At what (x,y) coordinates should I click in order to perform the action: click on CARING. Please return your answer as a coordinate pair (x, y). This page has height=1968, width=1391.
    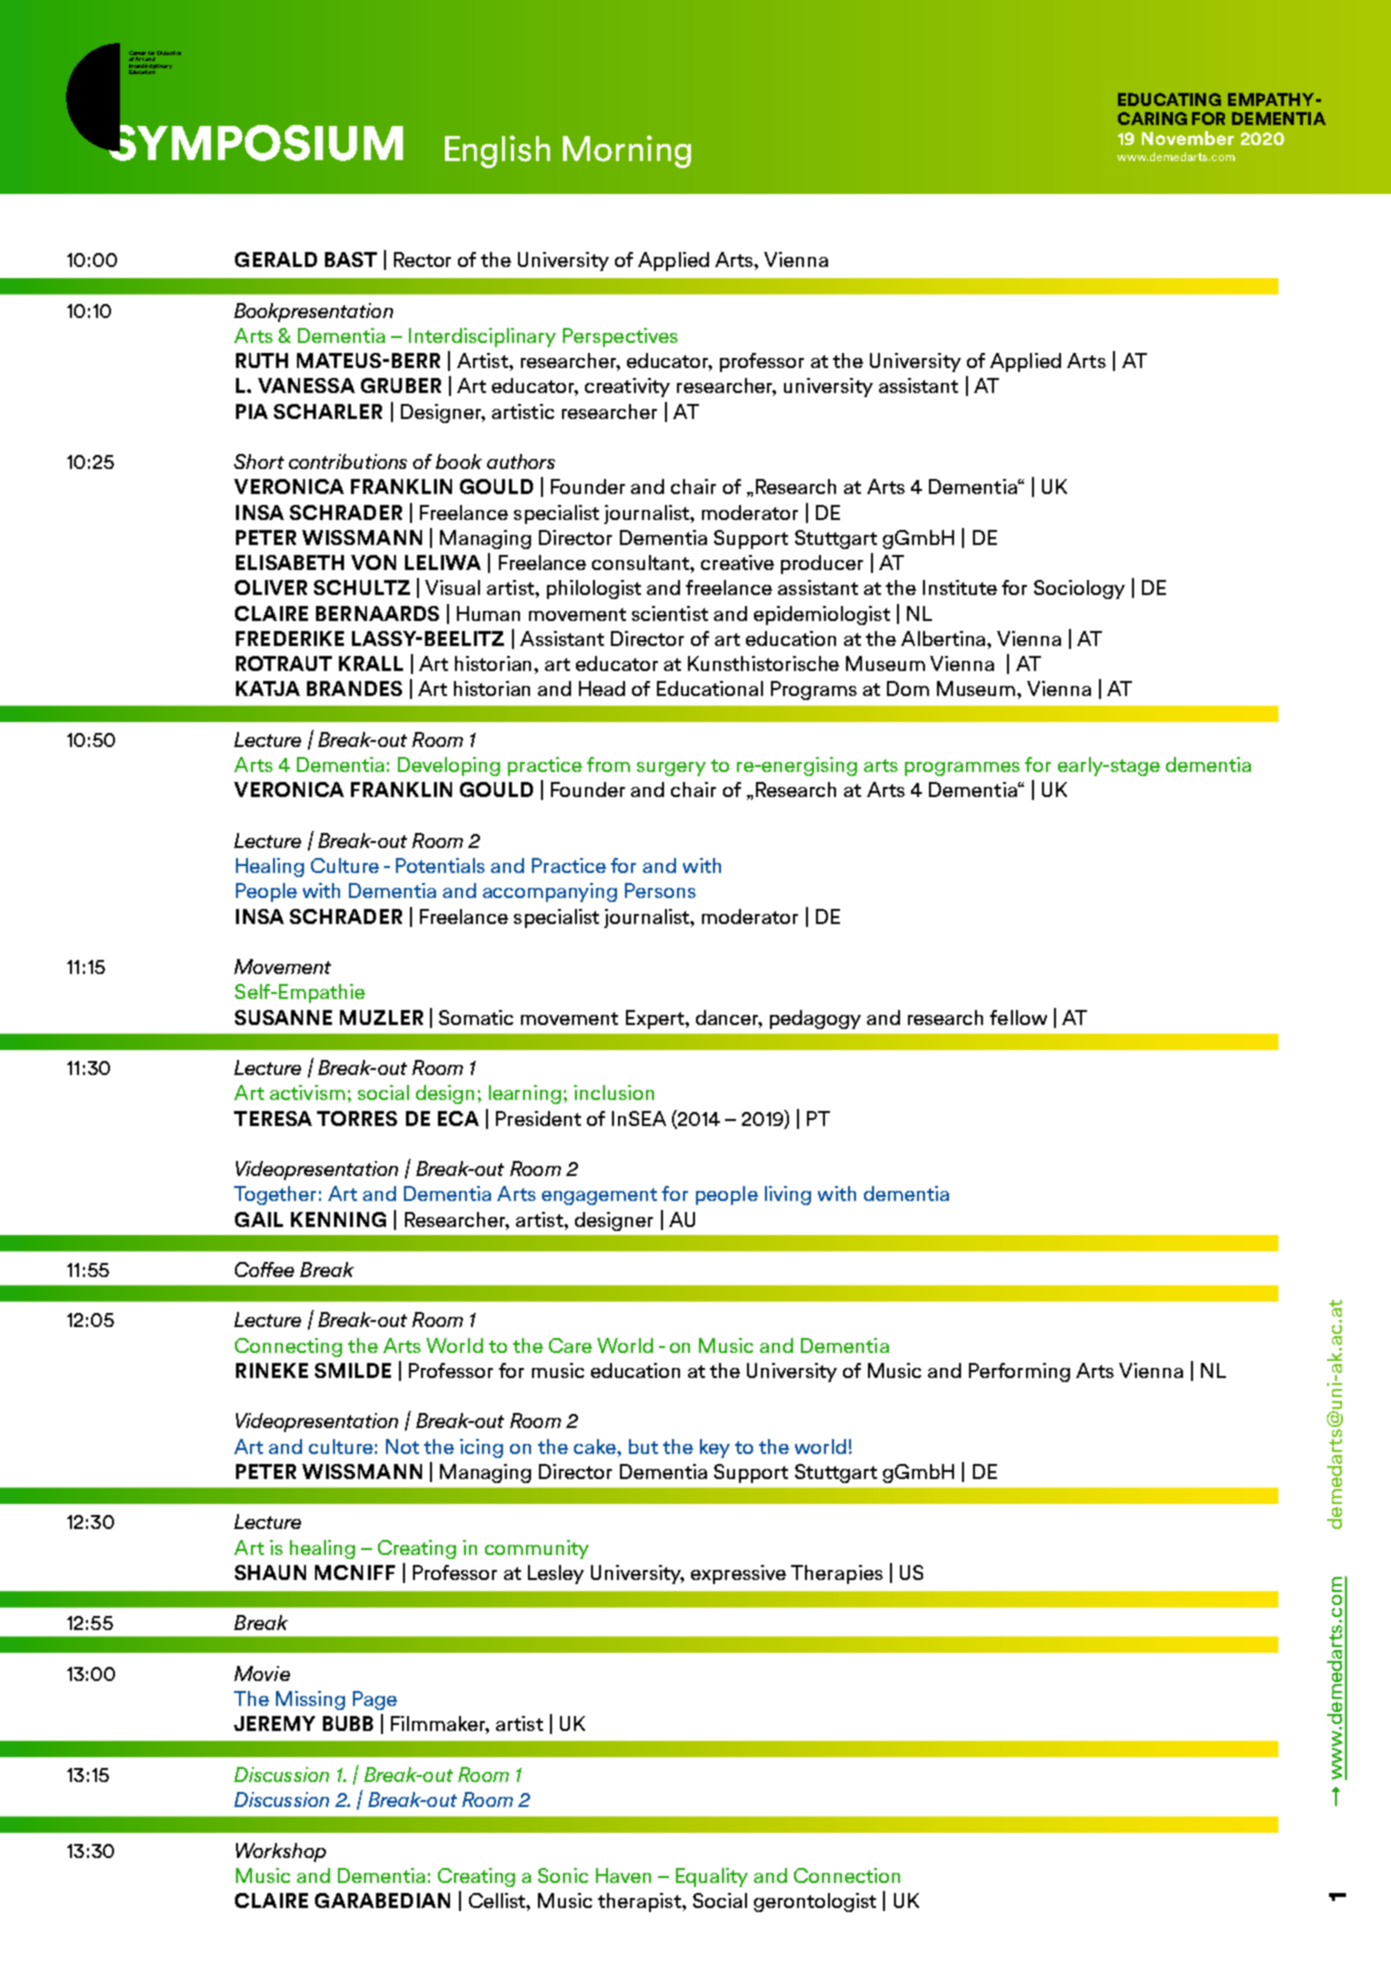
    Looking at the image, I should click on (1152, 118).
